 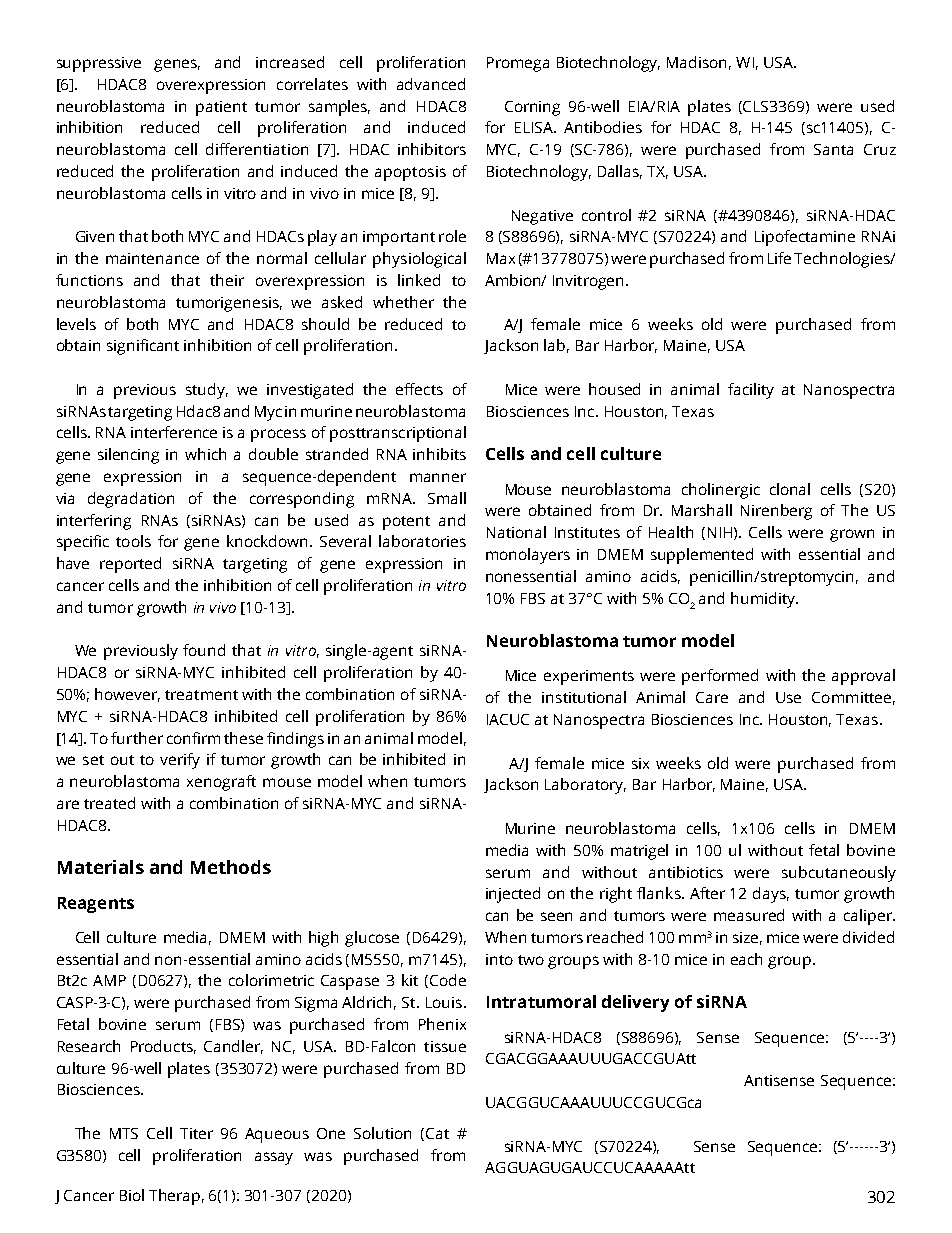 I want to click on Santa, so click(x=833, y=149).
